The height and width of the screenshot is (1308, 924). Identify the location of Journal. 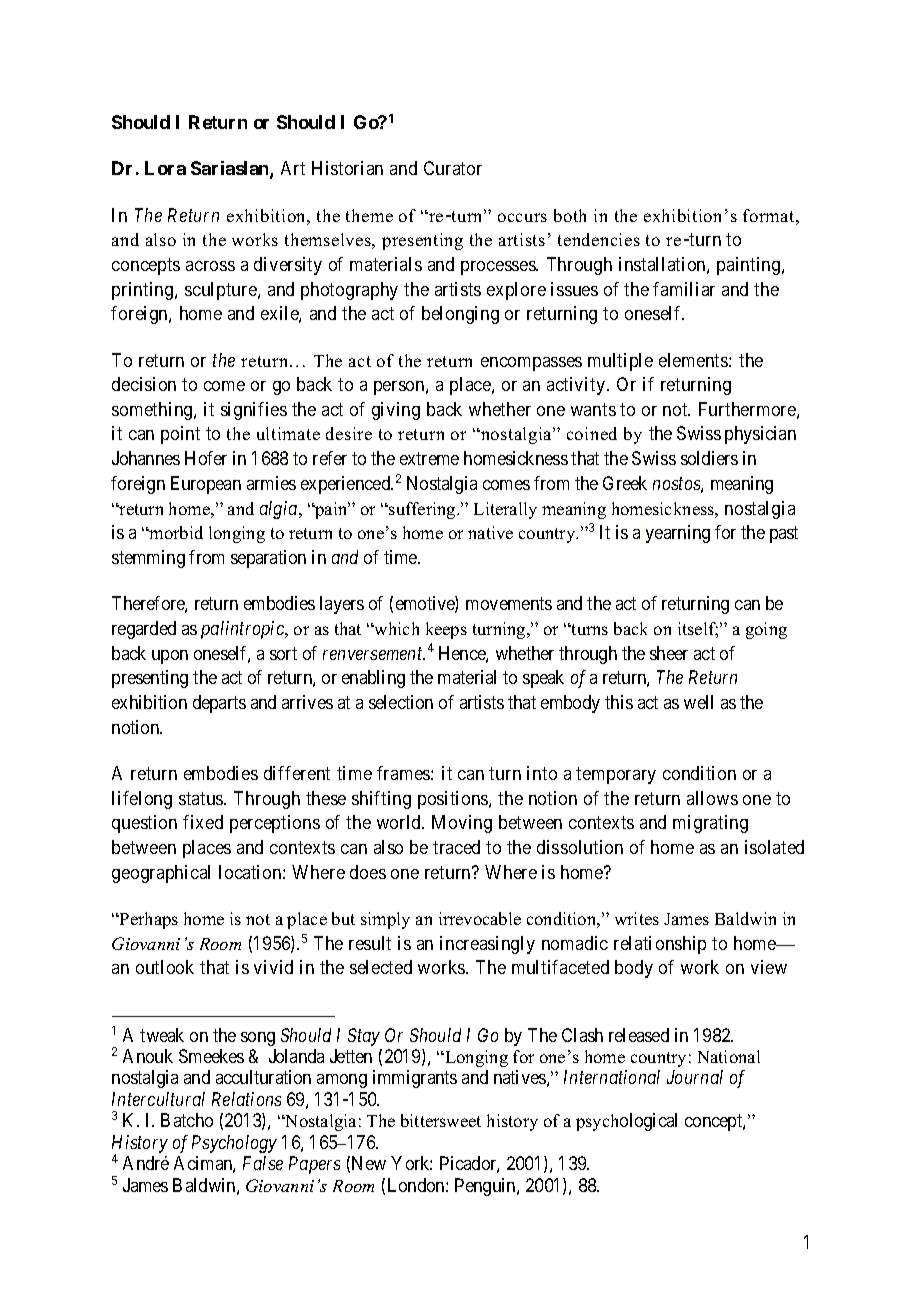
(695, 1077).
